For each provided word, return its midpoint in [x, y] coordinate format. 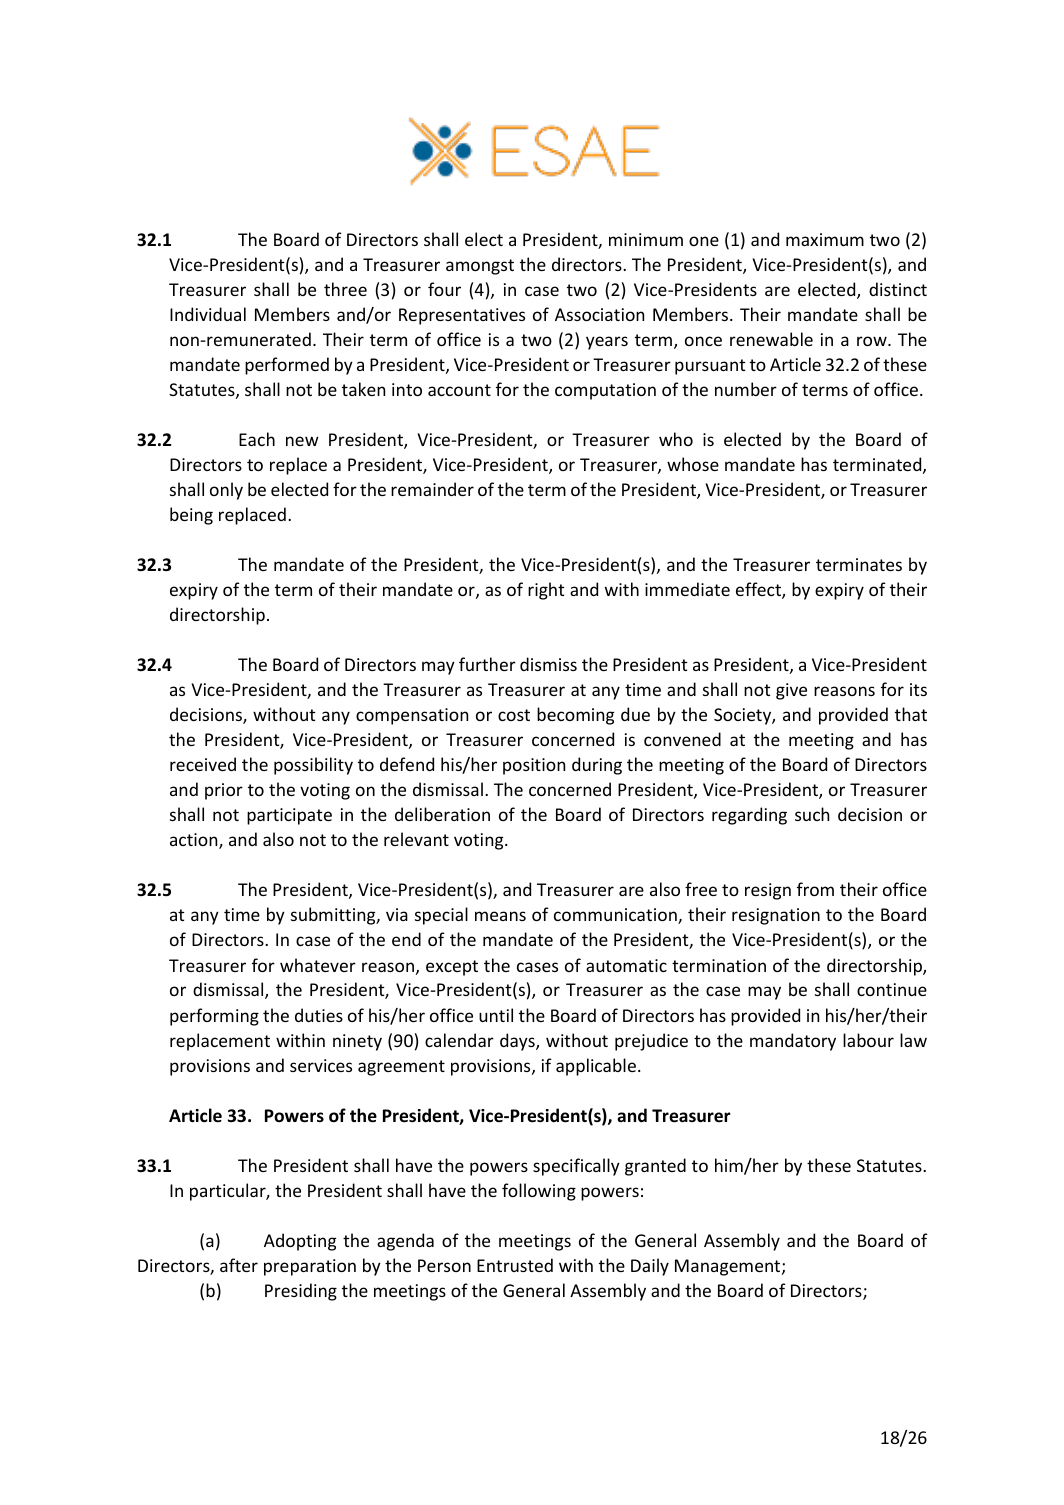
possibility [313, 766]
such [812, 814]
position [534, 766]
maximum [825, 239]
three [345, 289]
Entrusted [515, 1265]
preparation [310, 1267]
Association [599, 314]
